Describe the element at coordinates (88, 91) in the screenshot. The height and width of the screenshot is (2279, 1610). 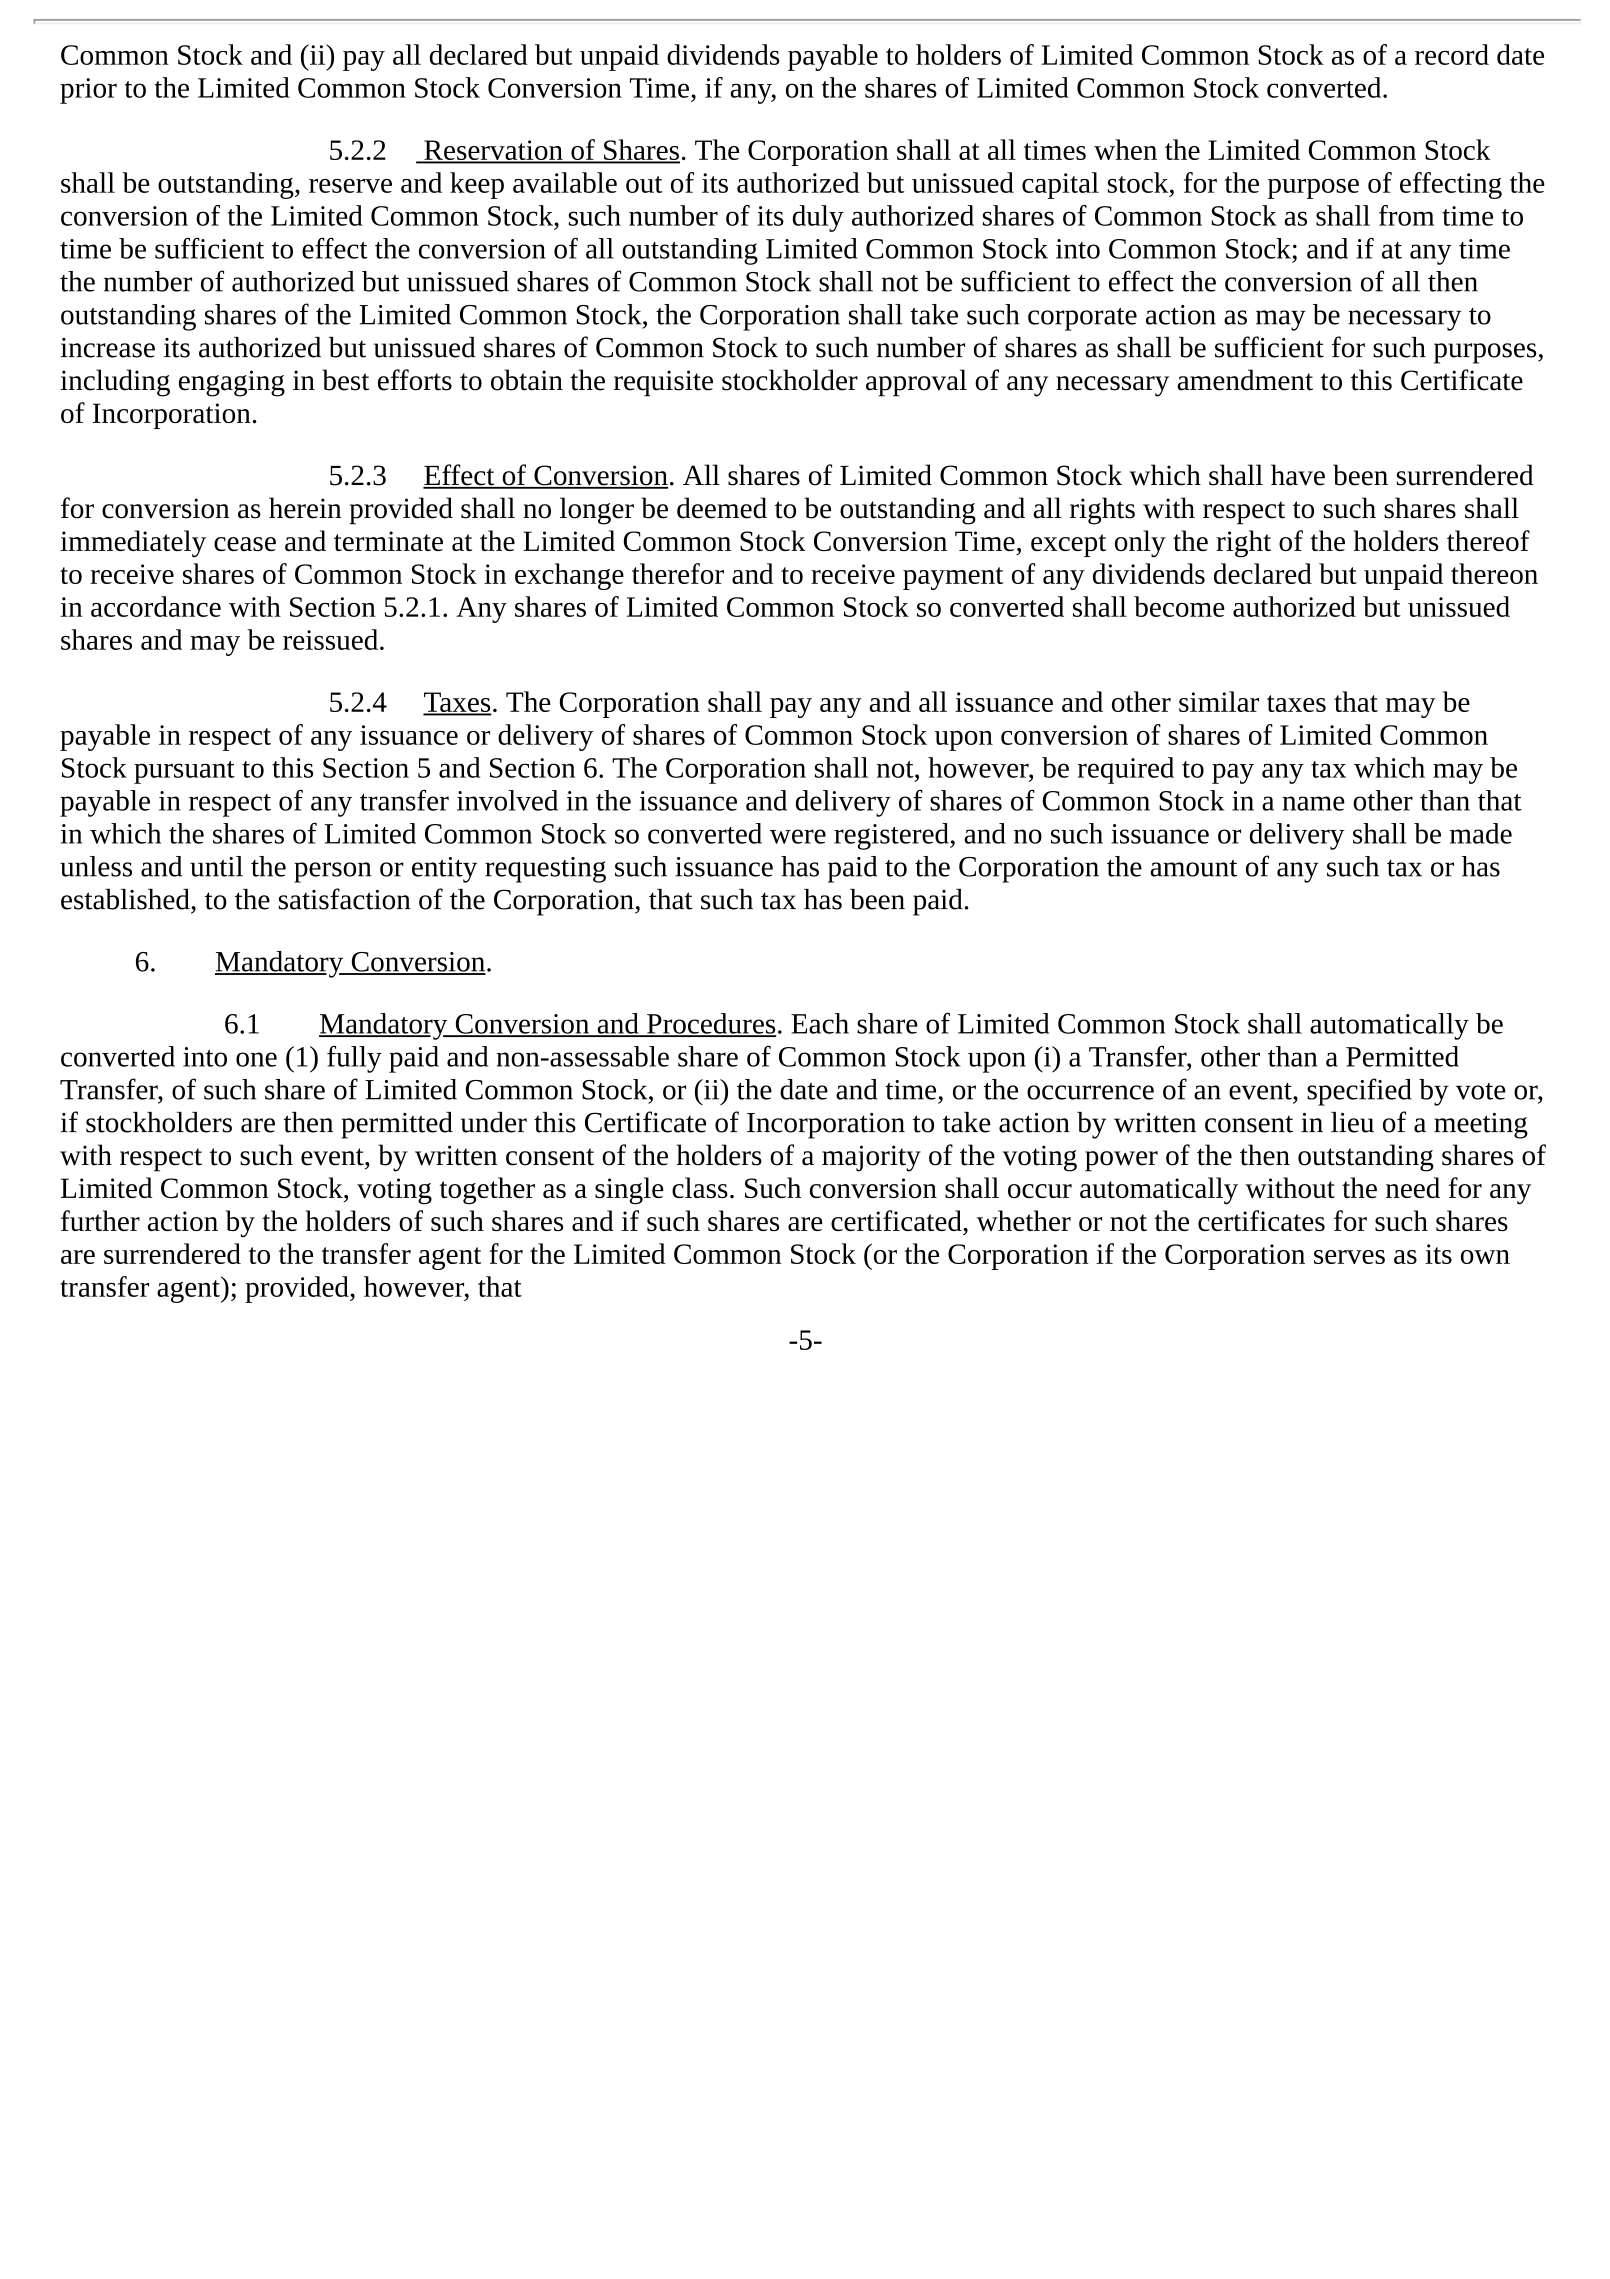
I see `prior` at that location.
